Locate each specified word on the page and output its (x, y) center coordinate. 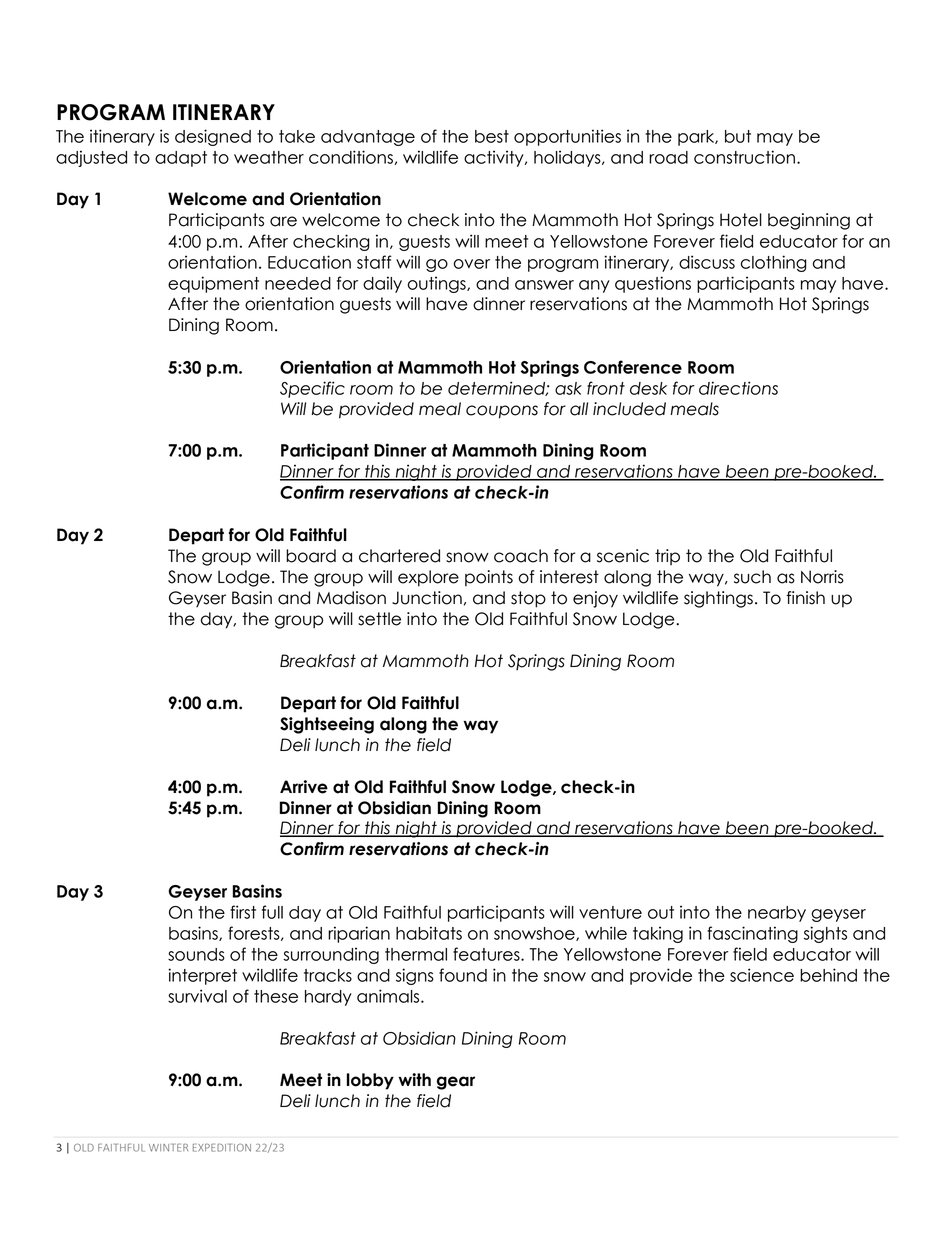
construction (744, 157)
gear (456, 1083)
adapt (181, 159)
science (762, 975)
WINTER (168, 1148)
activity (495, 158)
